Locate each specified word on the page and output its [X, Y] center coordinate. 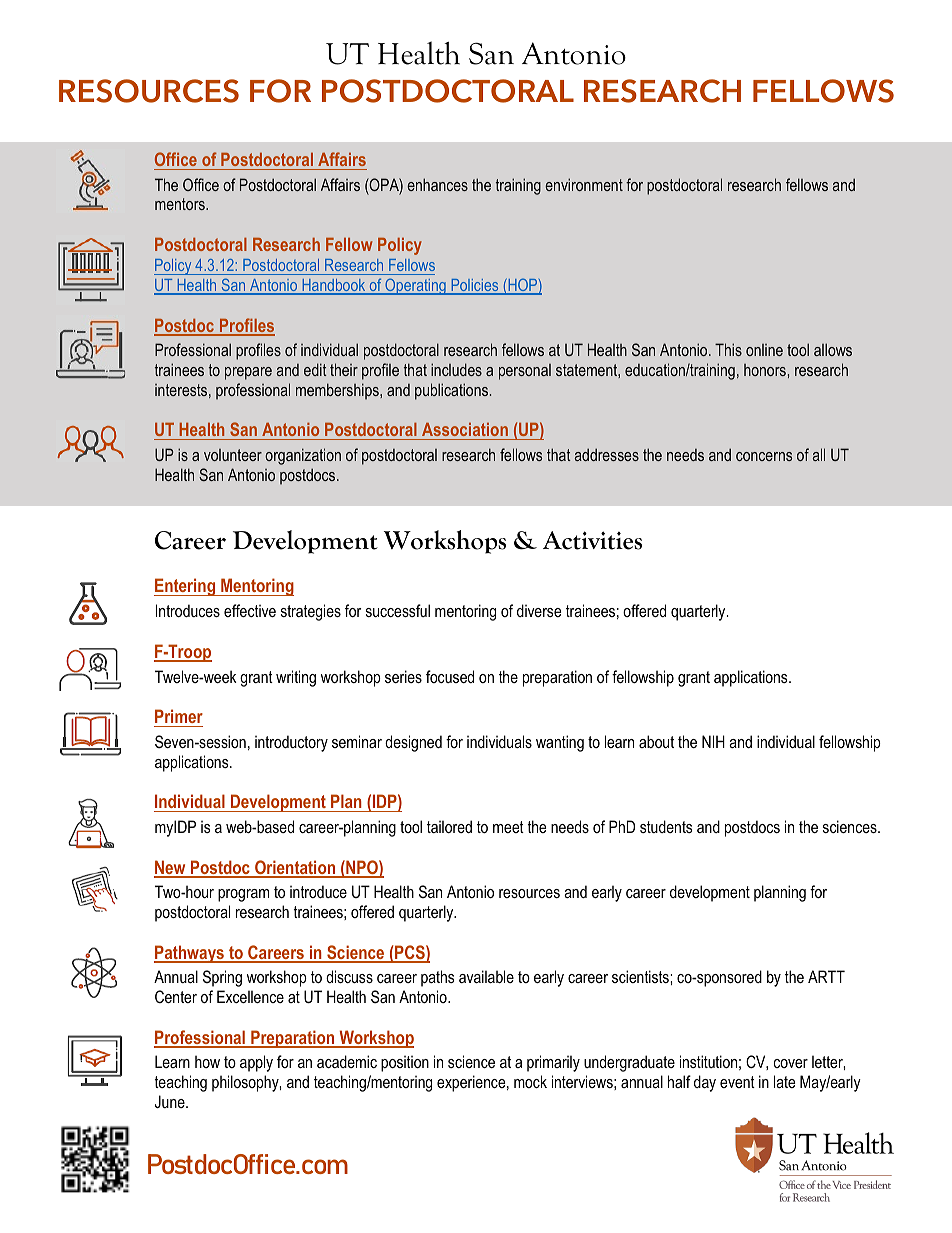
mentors [181, 204]
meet [508, 827]
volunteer [233, 455]
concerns [764, 456]
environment [584, 184]
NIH [713, 741]
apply [256, 1063]
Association [465, 429]
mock [530, 1081]
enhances [437, 184]
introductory [291, 743]
